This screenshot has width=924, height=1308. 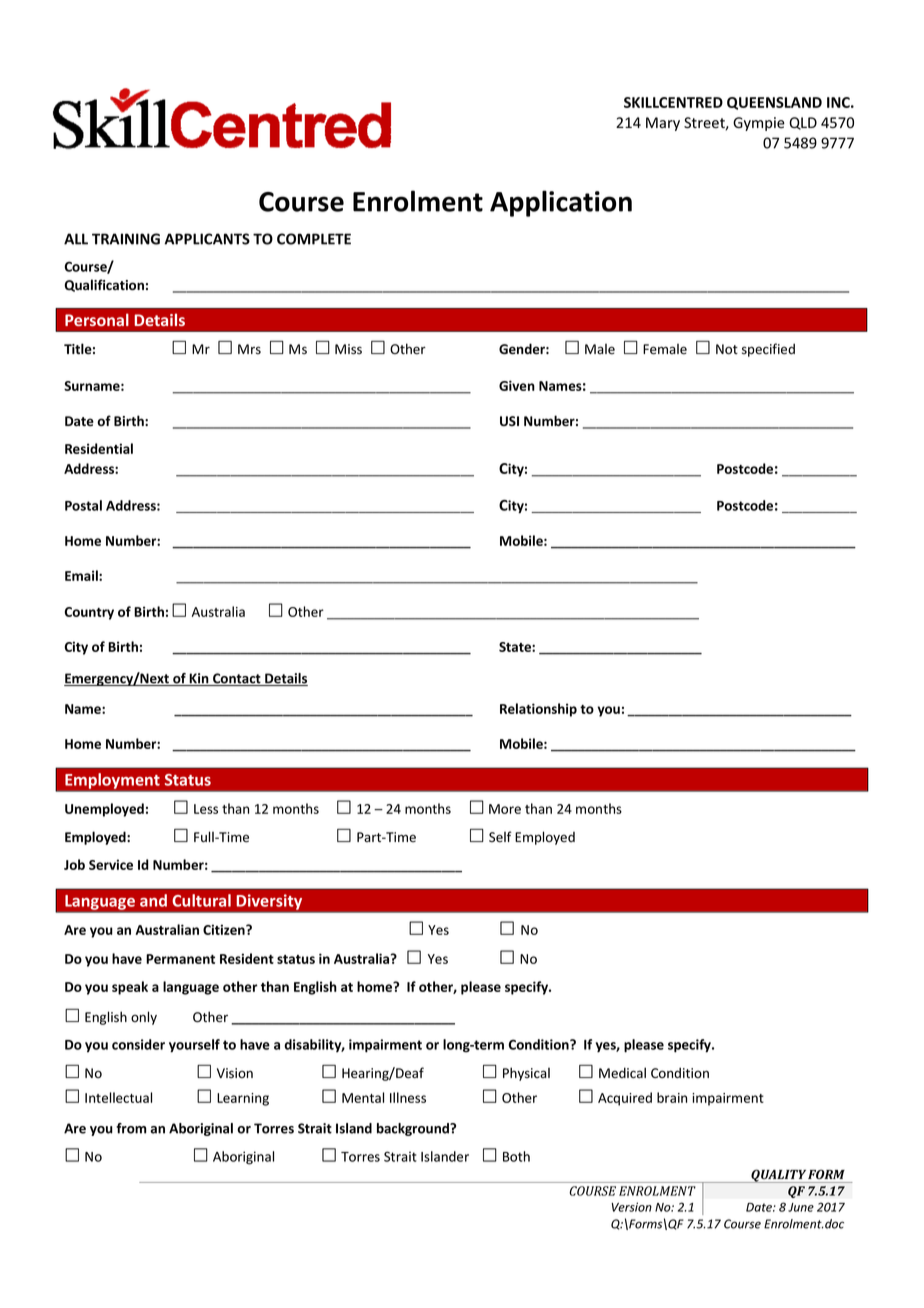 What do you see at coordinates (199, 679) in the screenshot?
I see `Kin` at bounding box center [199, 679].
